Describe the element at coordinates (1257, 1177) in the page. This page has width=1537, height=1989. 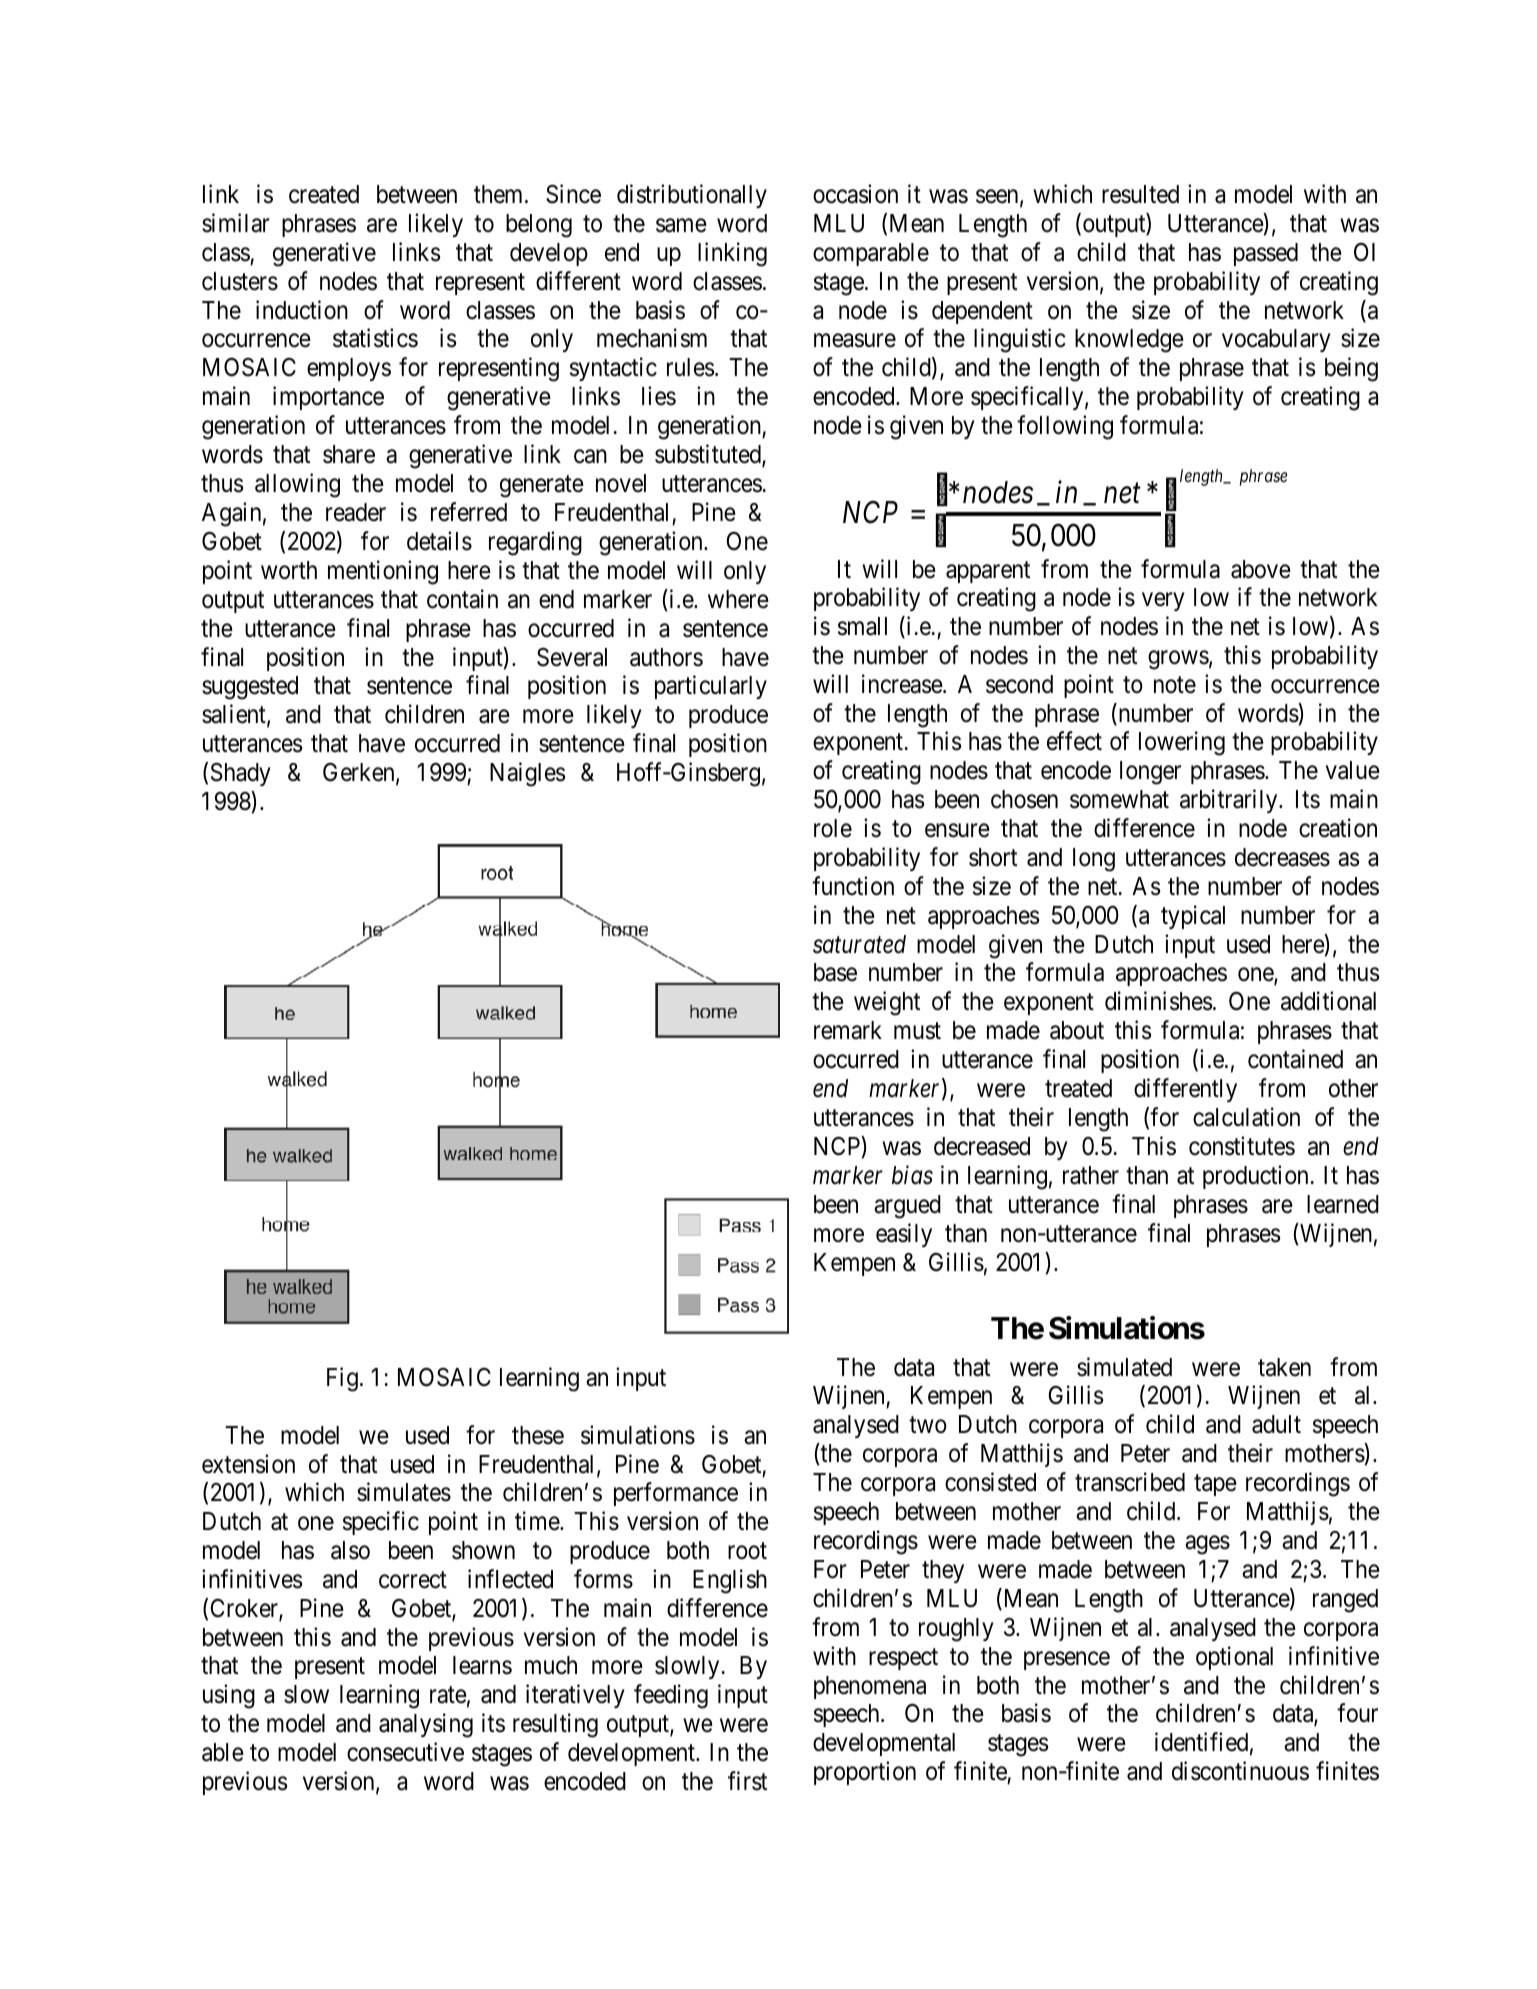
I see `production` at that location.
